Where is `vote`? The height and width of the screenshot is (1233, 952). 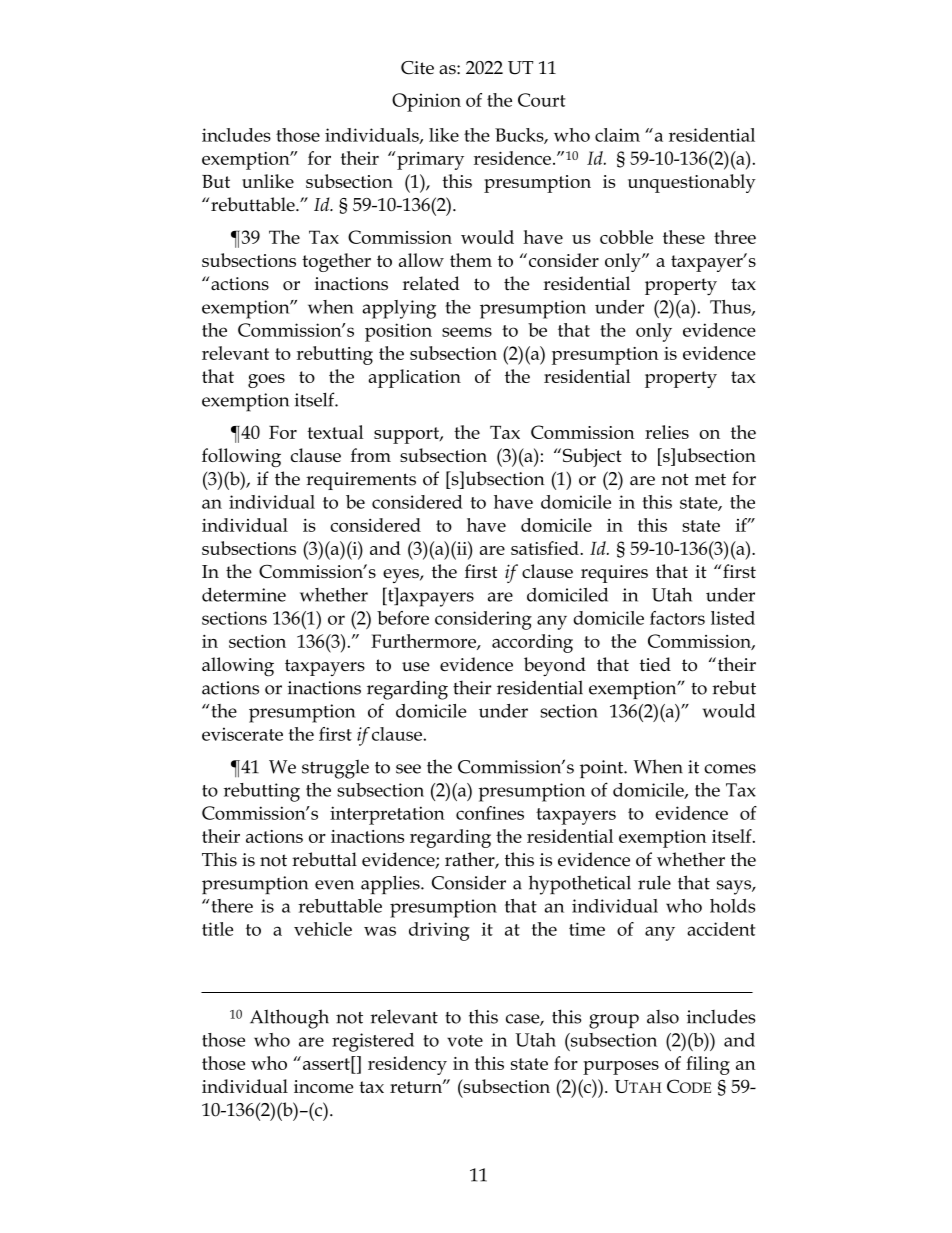
vote is located at coordinates (465, 1041).
